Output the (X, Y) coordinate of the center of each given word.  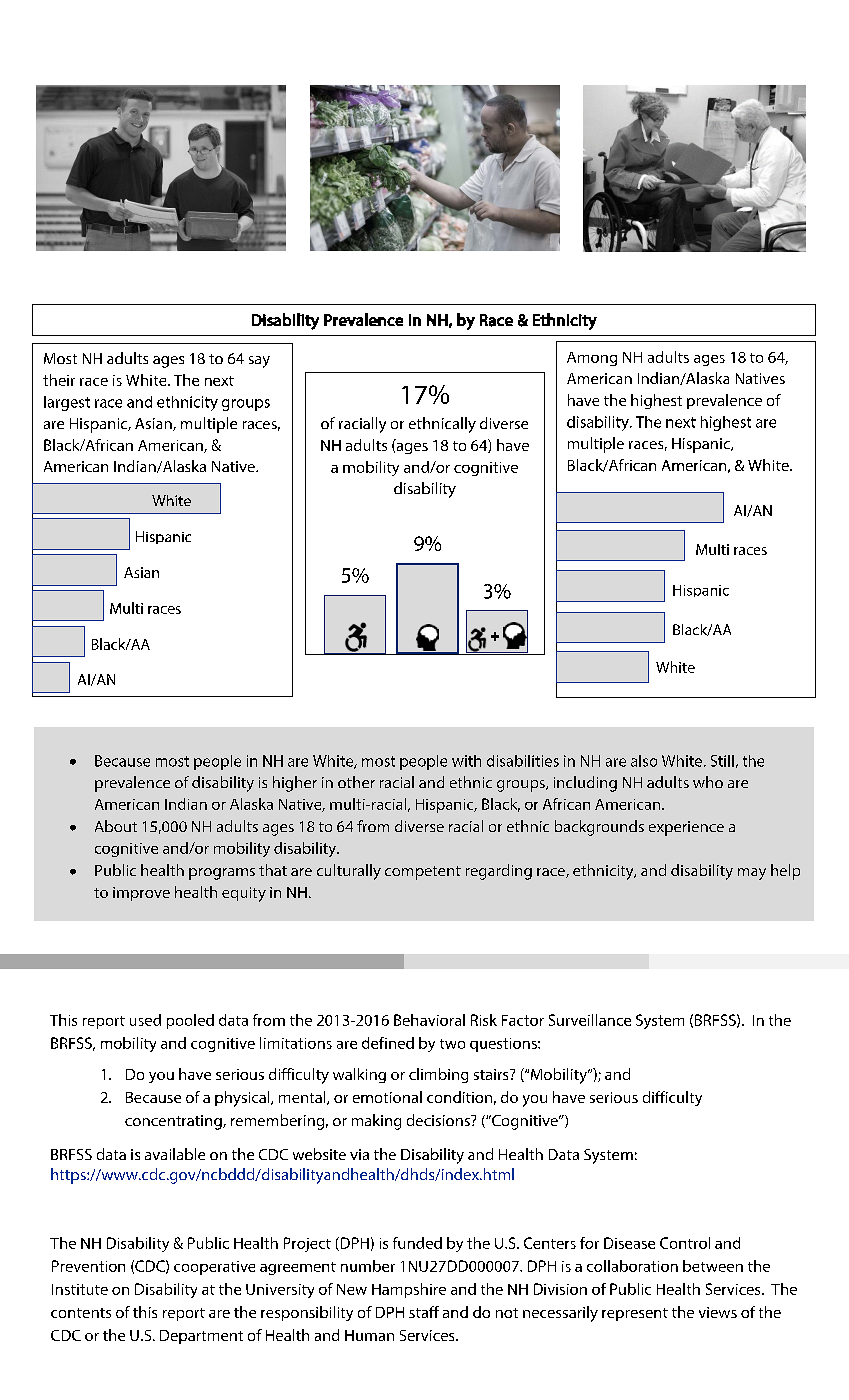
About (116, 826)
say (259, 362)
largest (67, 403)
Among (592, 359)
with (466, 761)
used (145, 1020)
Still (722, 761)
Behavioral (429, 1020)
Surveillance (590, 1020)
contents (81, 1313)
